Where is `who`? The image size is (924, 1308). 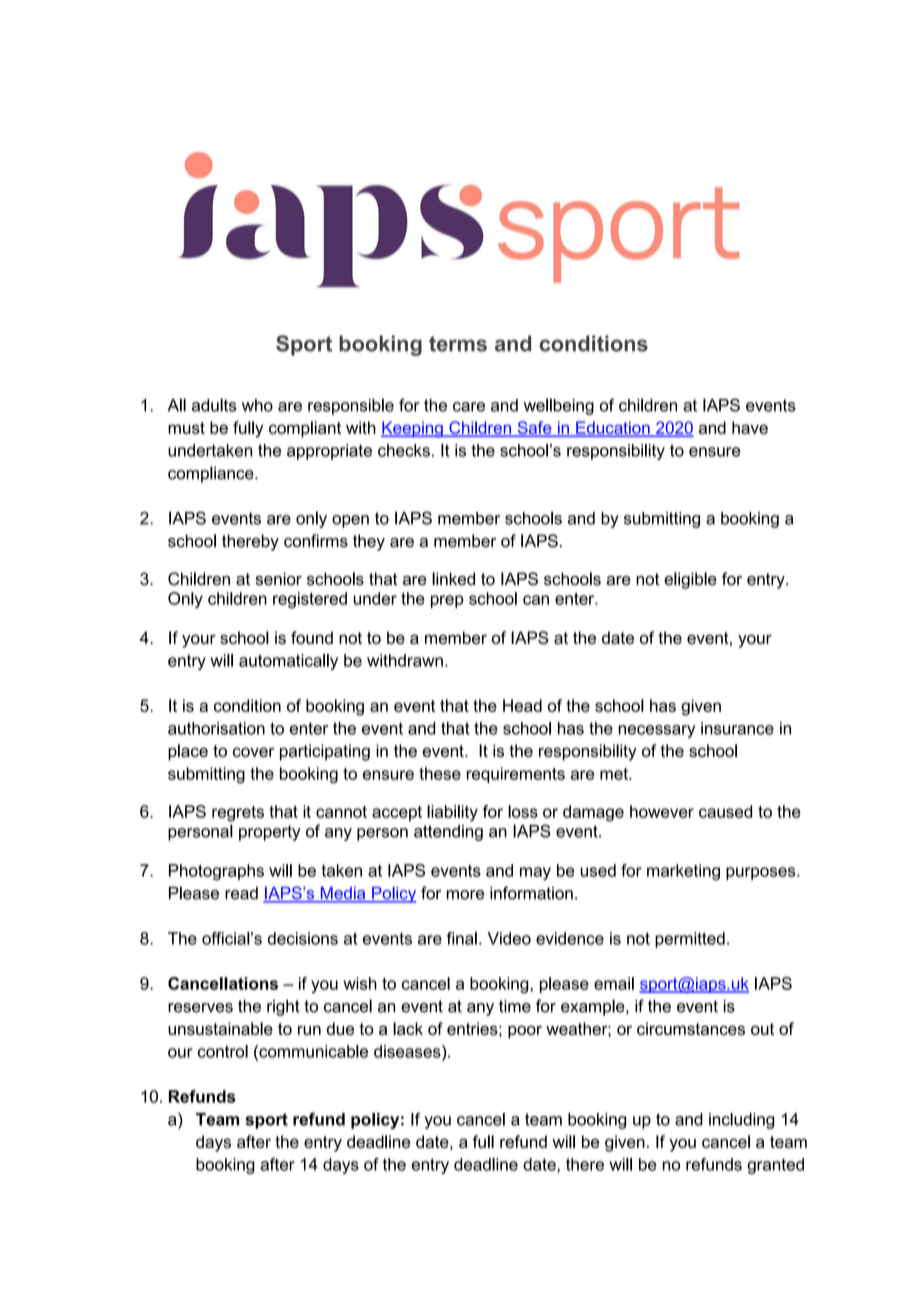
who is located at coordinates (257, 405).
